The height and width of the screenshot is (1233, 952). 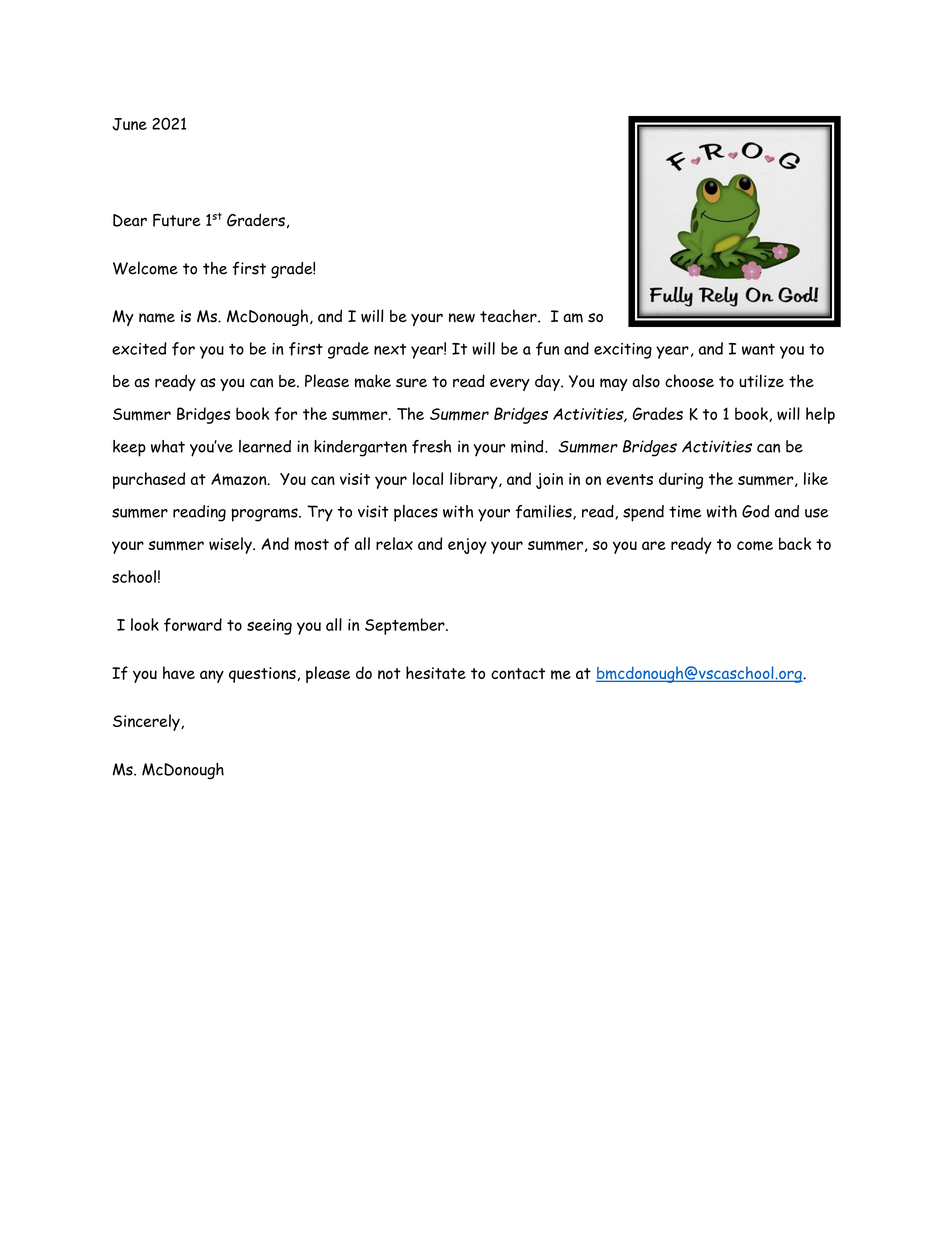 I want to click on name, so click(x=157, y=318).
